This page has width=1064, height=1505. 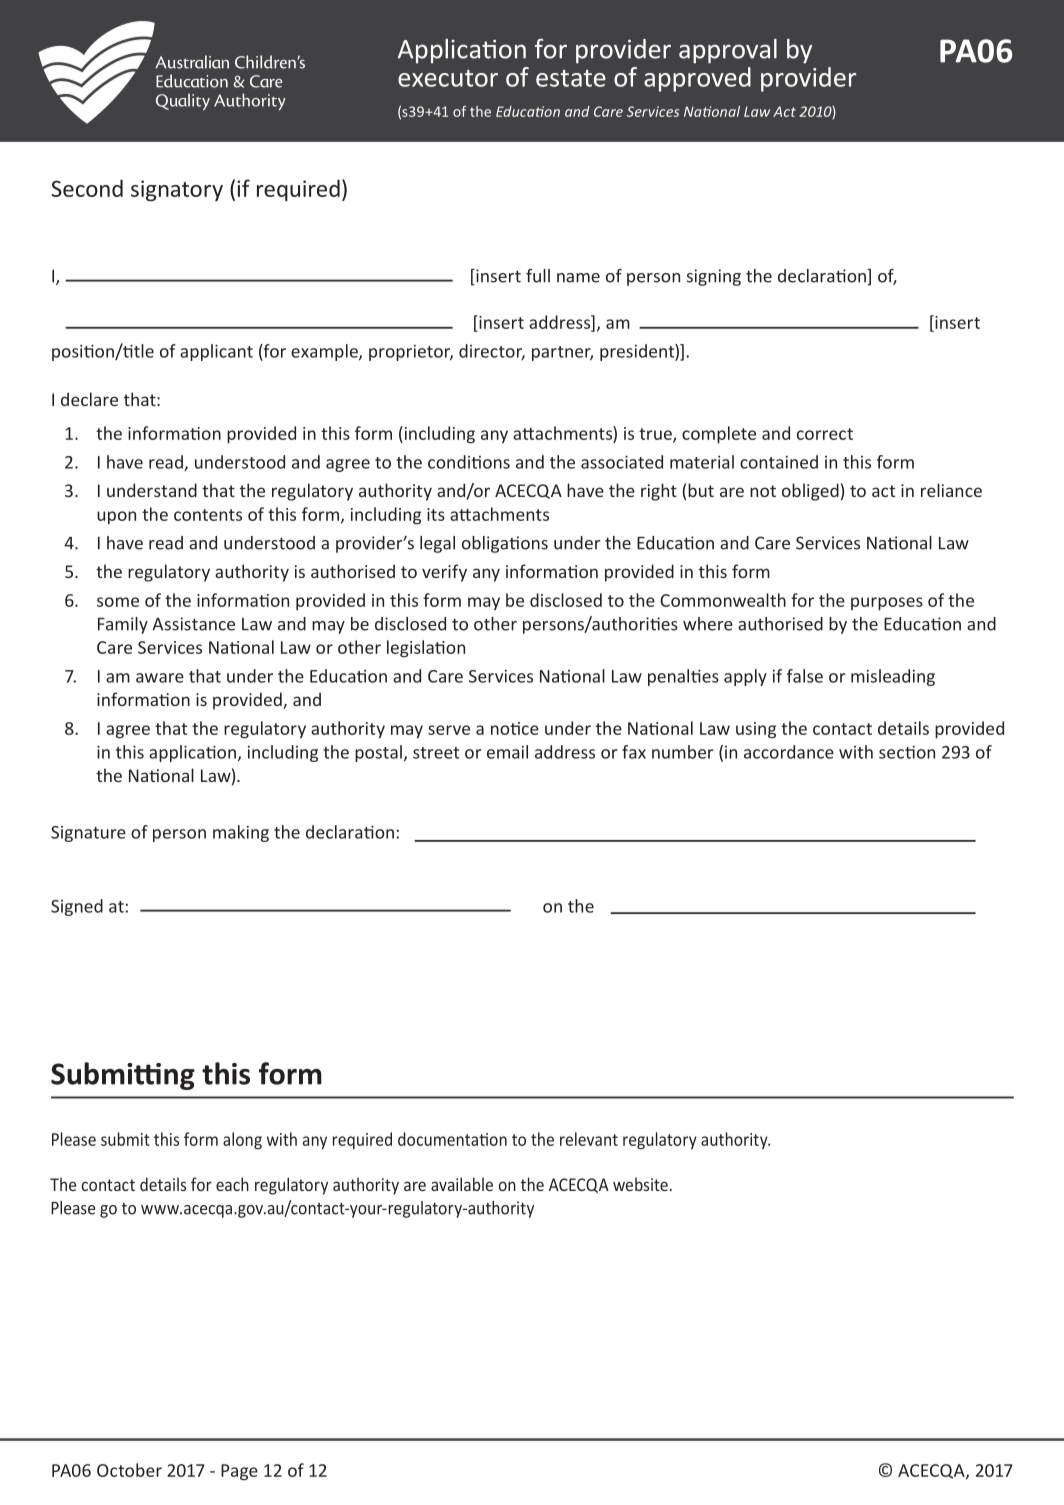 I want to click on signatory, so click(x=177, y=190).
